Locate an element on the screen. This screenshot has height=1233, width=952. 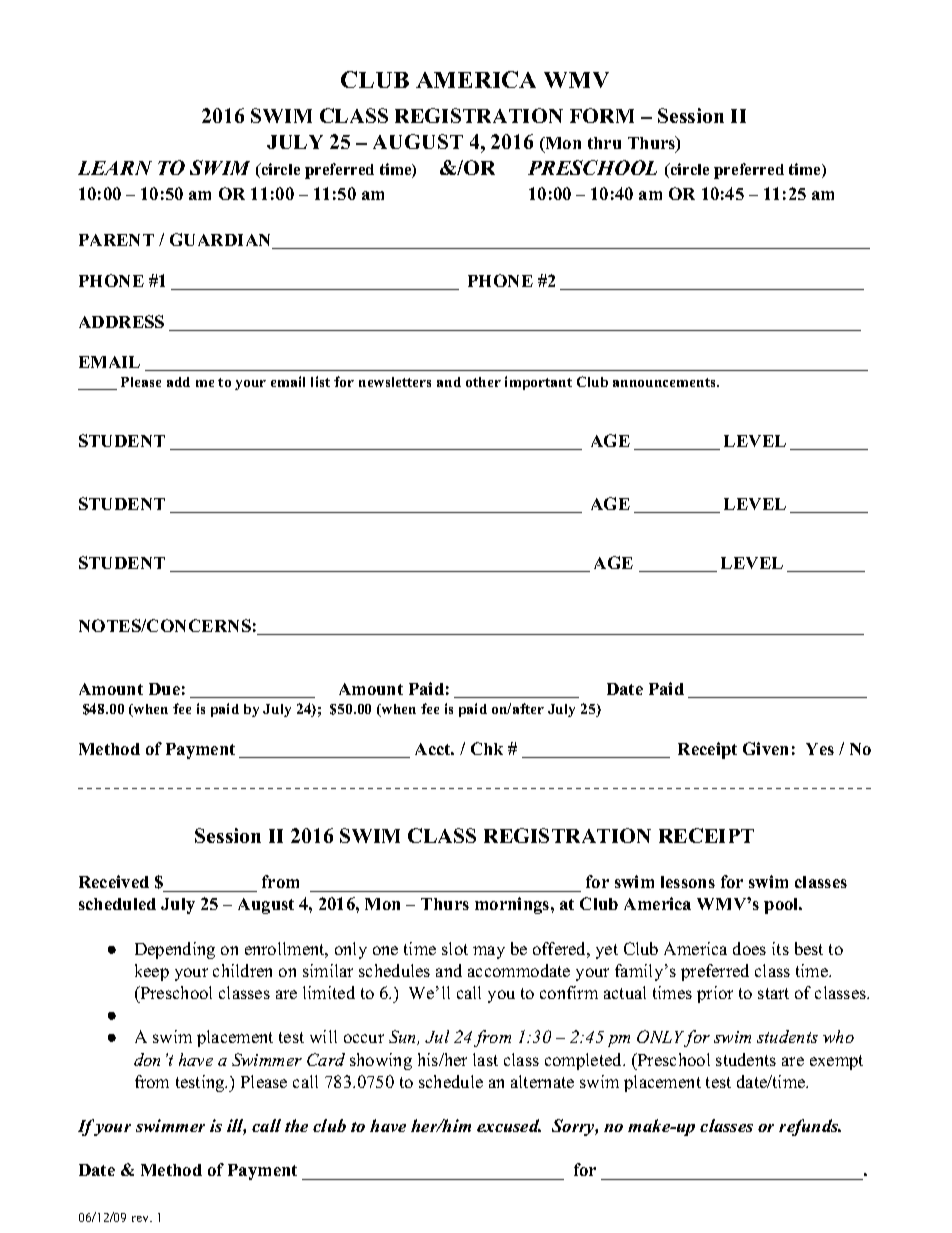
announcements is located at coordinates (665, 382).
